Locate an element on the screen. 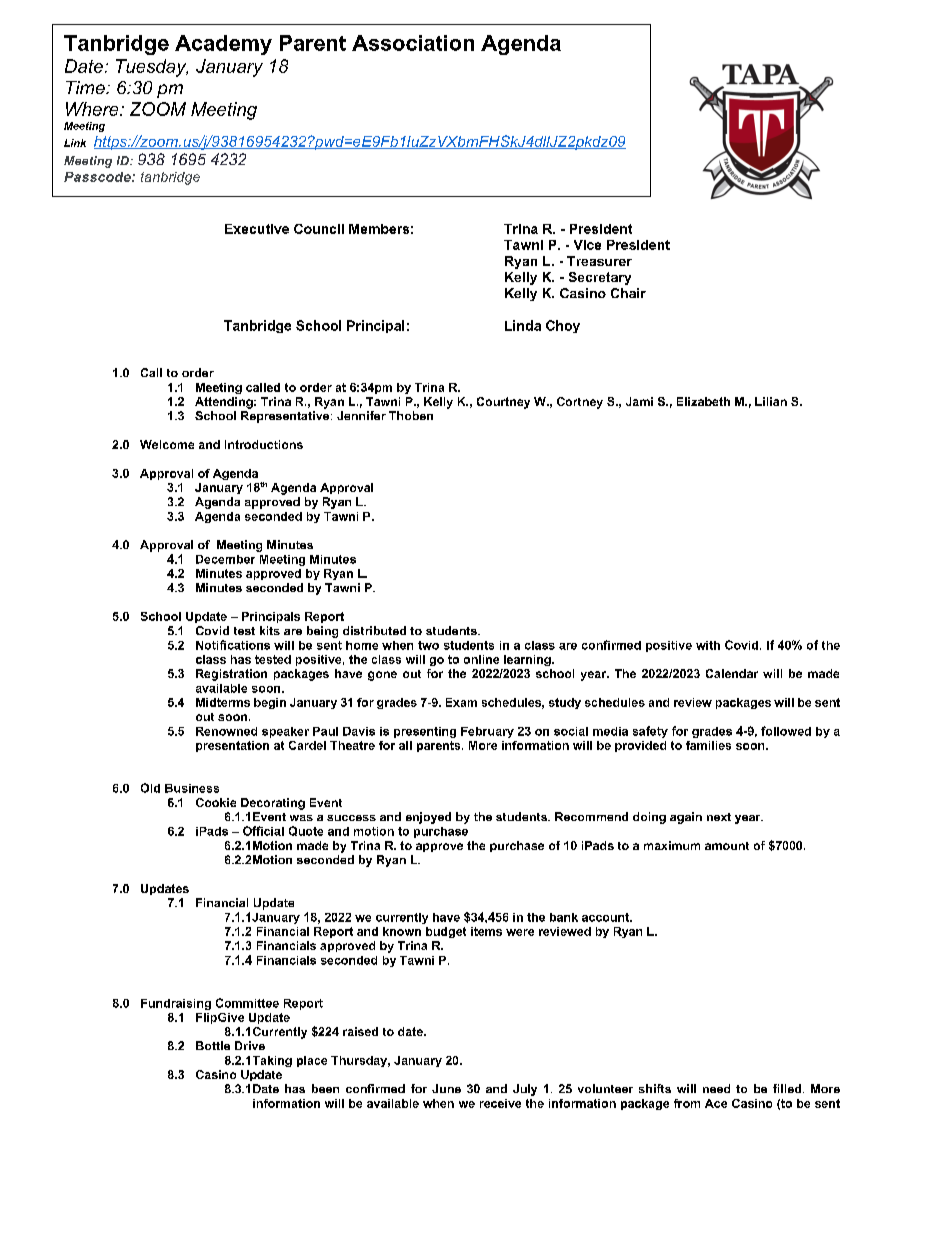 The image size is (952, 1233). with is located at coordinates (708, 645).
